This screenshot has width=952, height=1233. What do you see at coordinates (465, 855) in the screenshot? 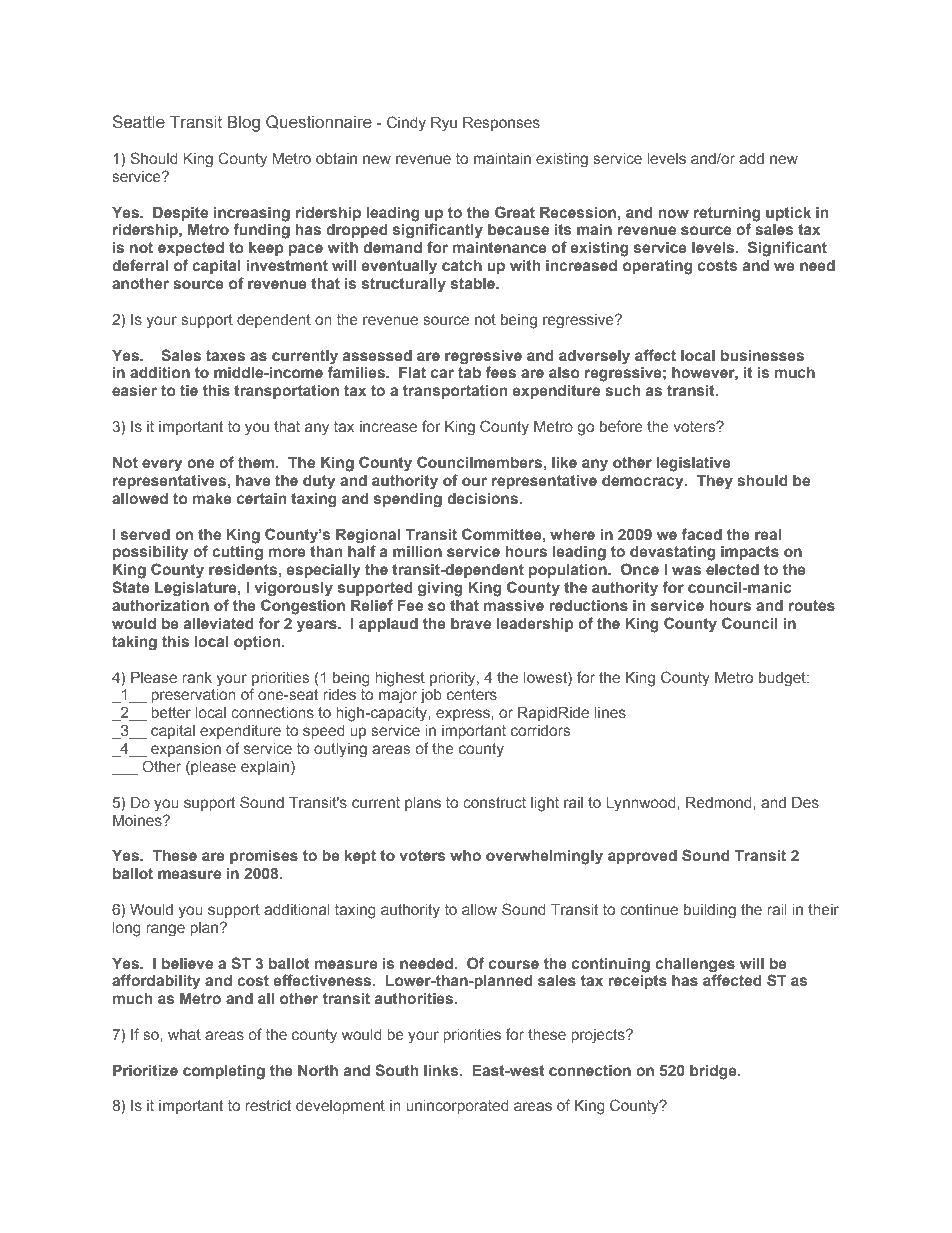
I see `who` at bounding box center [465, 855].
